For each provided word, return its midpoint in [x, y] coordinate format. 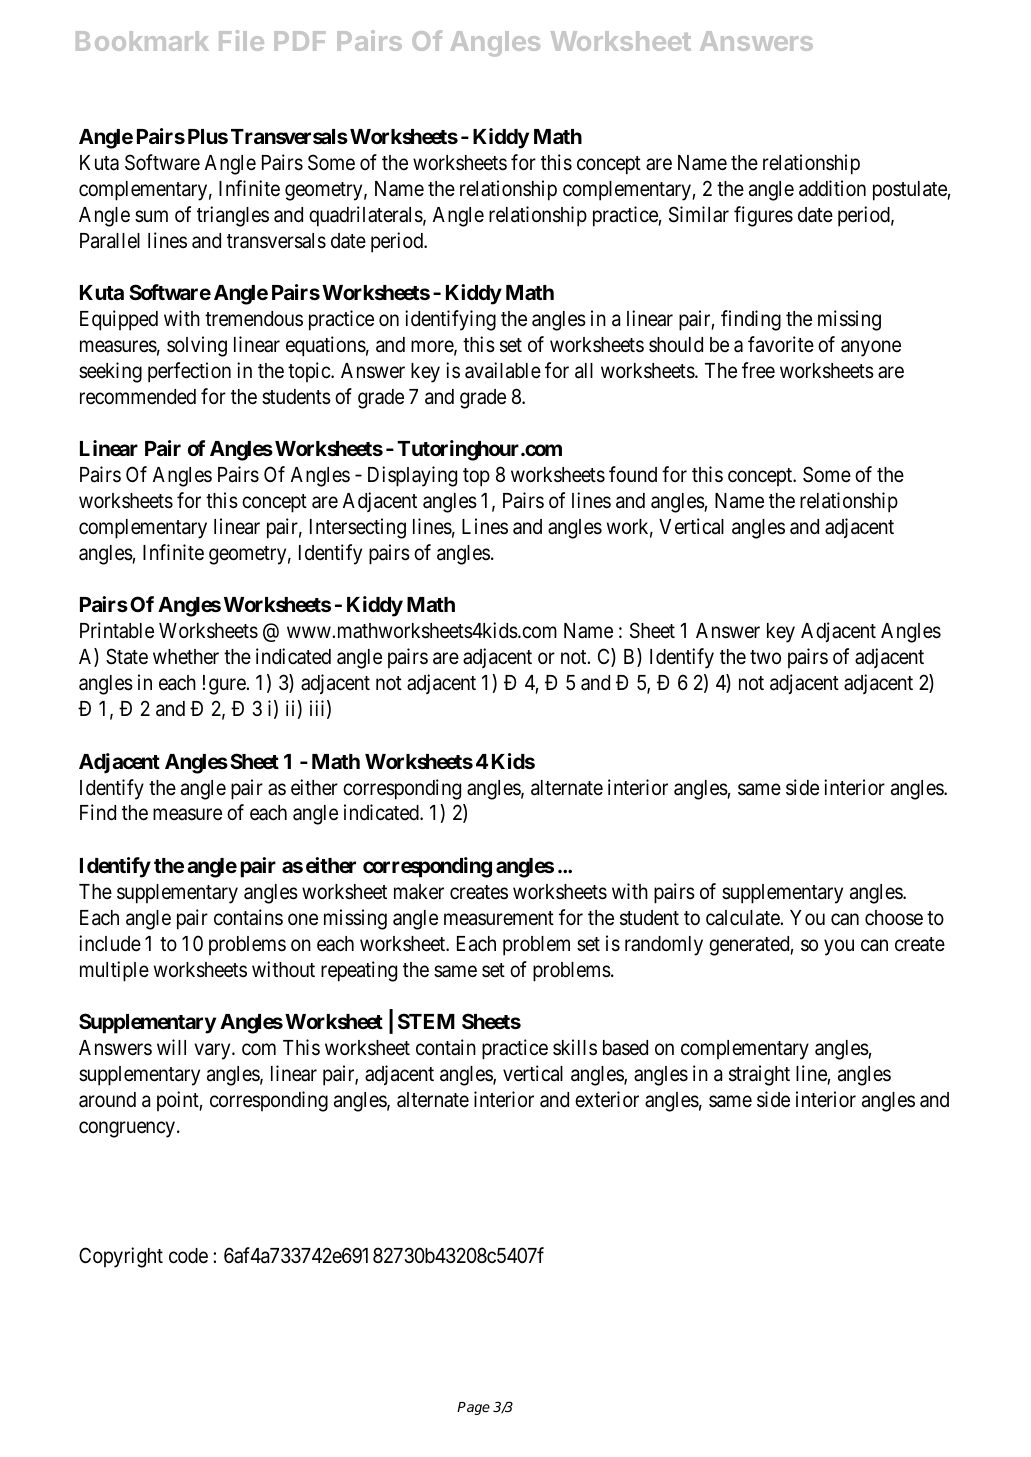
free [758, 370]
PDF [299, 41]
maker [419, 892]
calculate [743, 918]
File [241, 40]
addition [832, 188]
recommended [138, 397]
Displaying [412, 476]
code [188, 1256]
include [110, 943]
